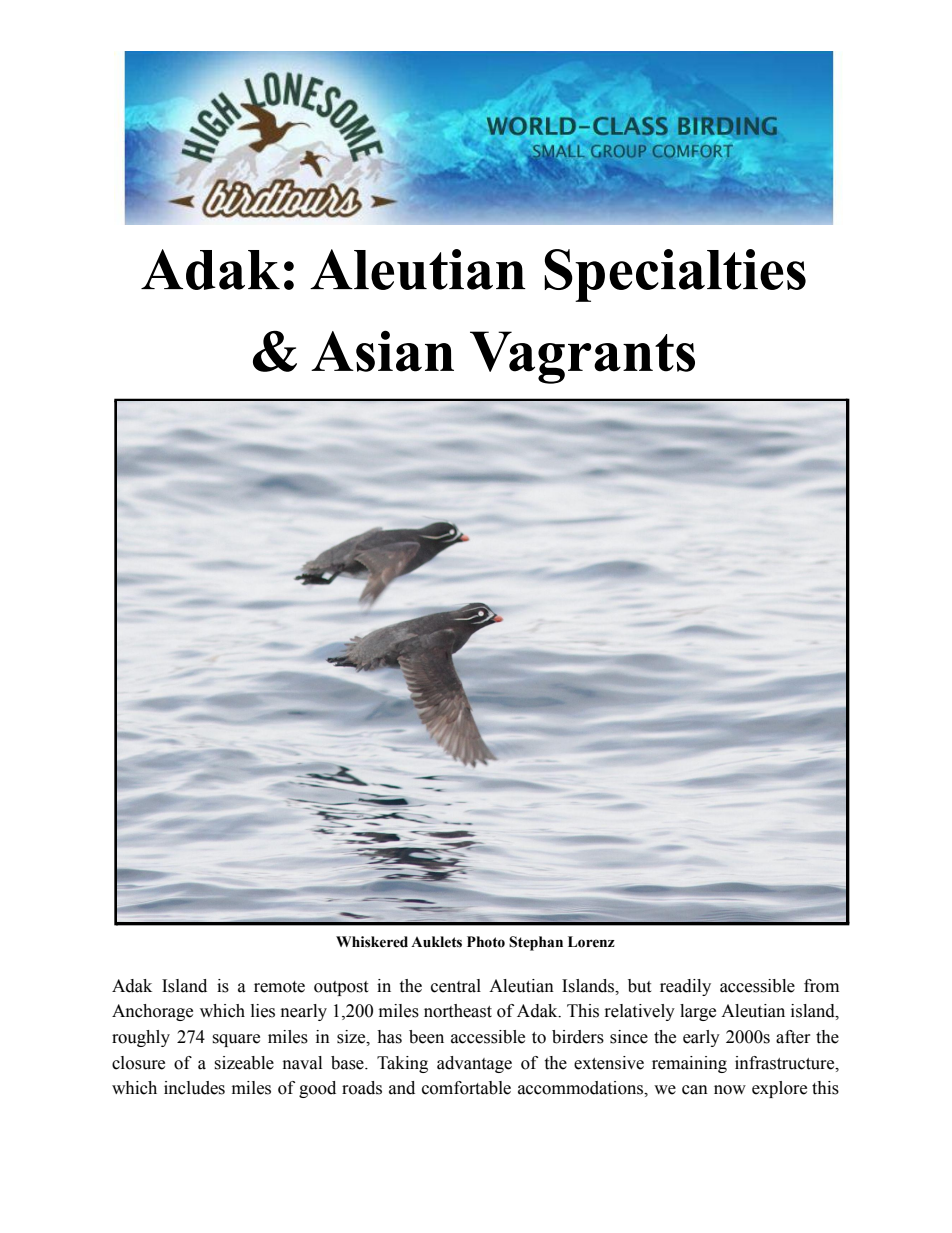  What do you see at coordinates (582, 357) in the document?
I see `Vagrants` at bounding box center [582, 357].
